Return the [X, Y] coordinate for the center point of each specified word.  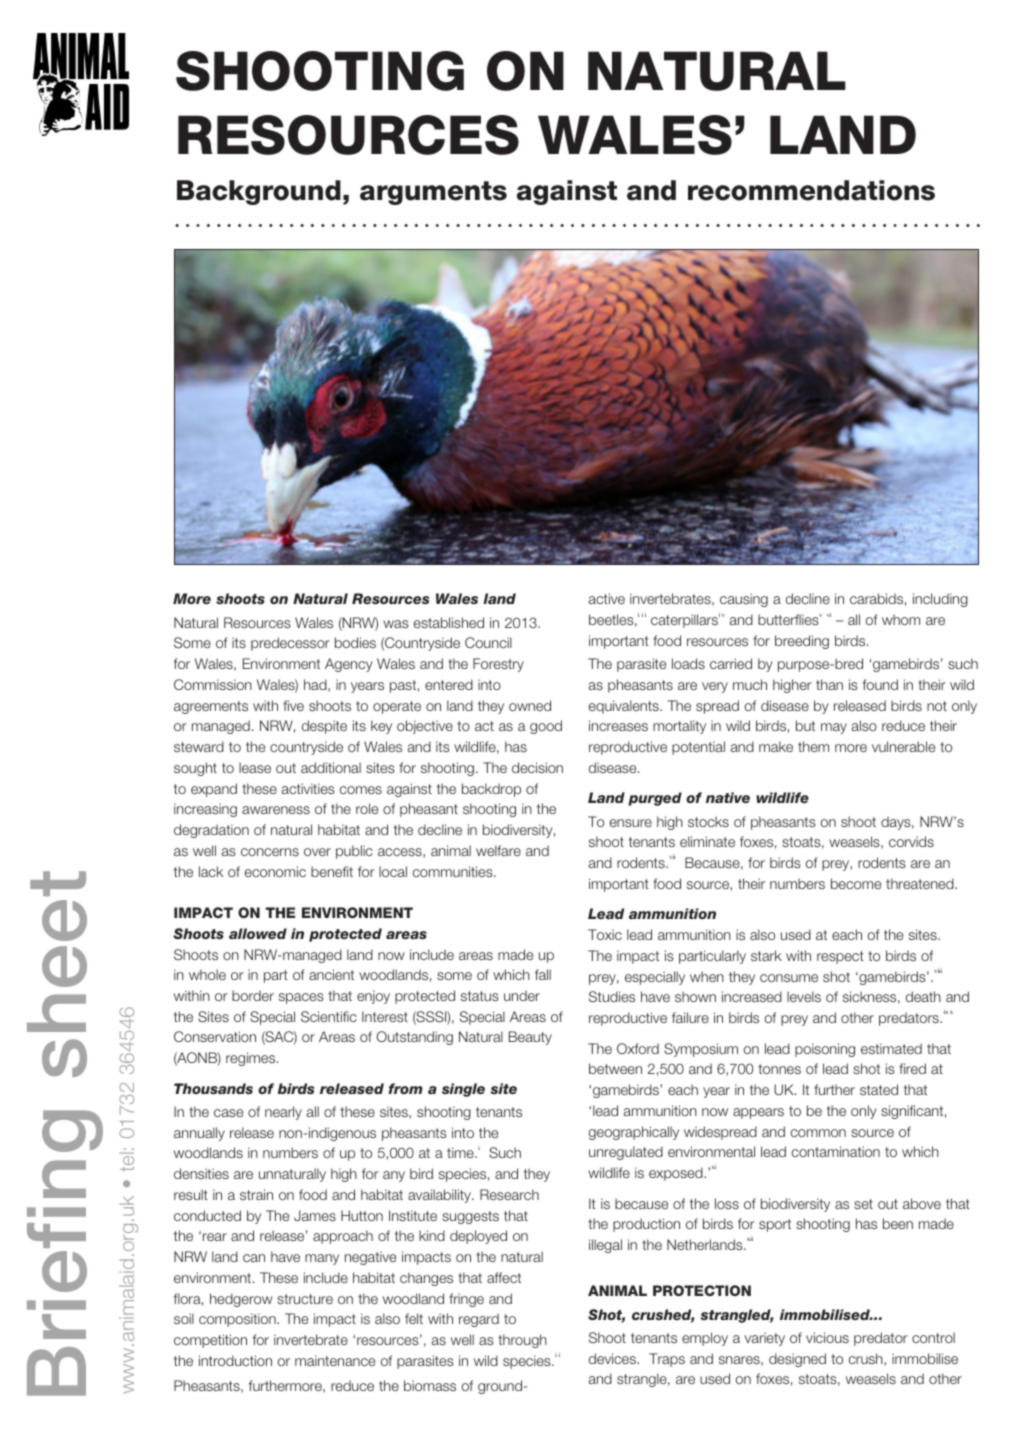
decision [537, 767]
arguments [433, 193]
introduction [235, 1360]
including [940, 600]
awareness [276, 810]
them [813, 746]
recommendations [811, 190]
